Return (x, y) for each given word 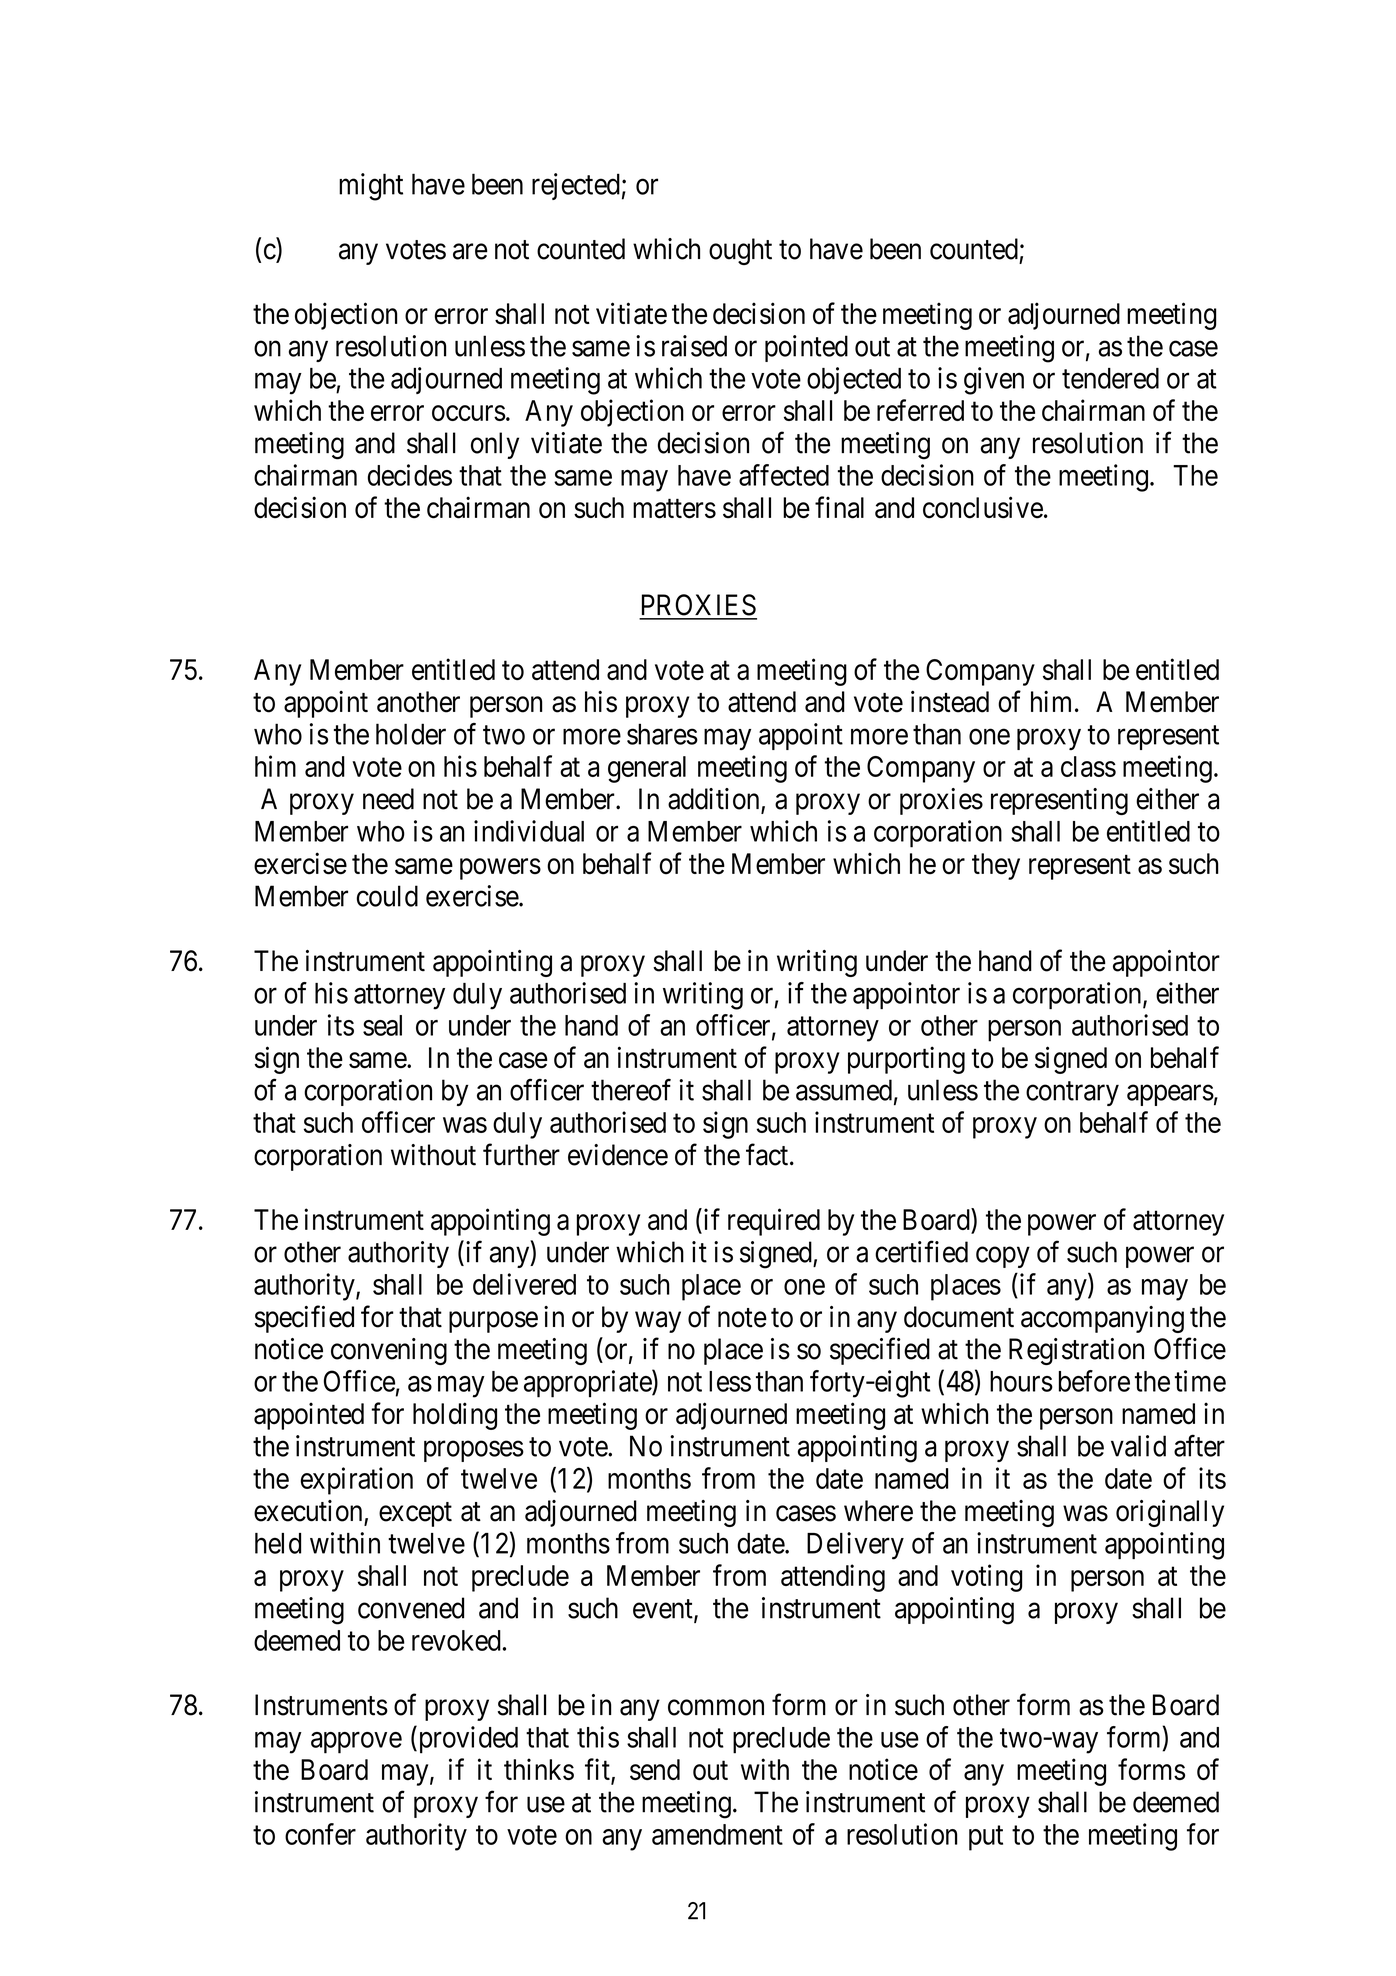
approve (356, 1743)
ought (740, 251)
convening (389, 1351)
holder (411, 734)
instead (950, 701)
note (742, 1318)
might (371, 187)
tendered (1110, 378)
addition (715, 800)
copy (1003, 1257)
